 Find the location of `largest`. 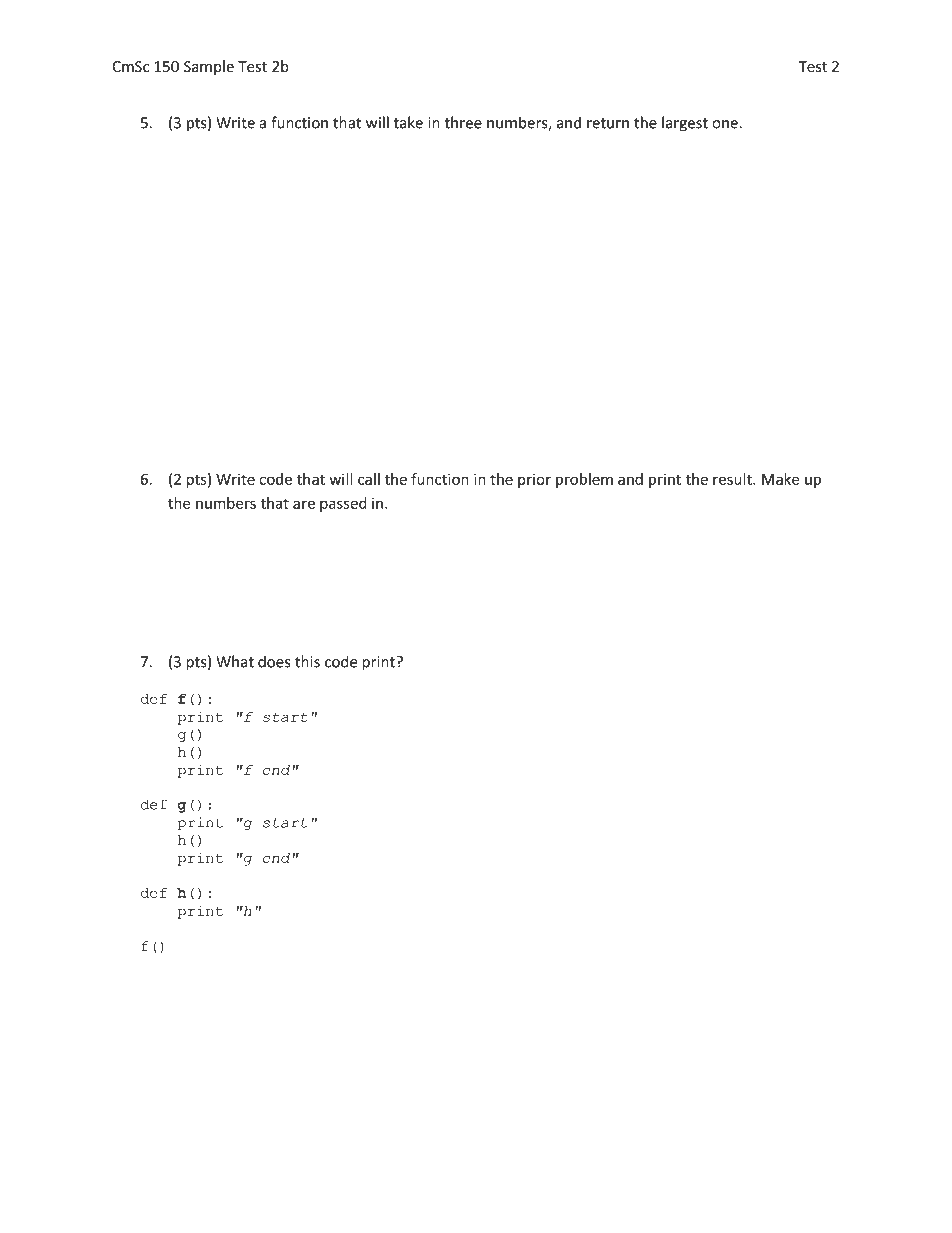

largest is located at coordinates (685, 124).
